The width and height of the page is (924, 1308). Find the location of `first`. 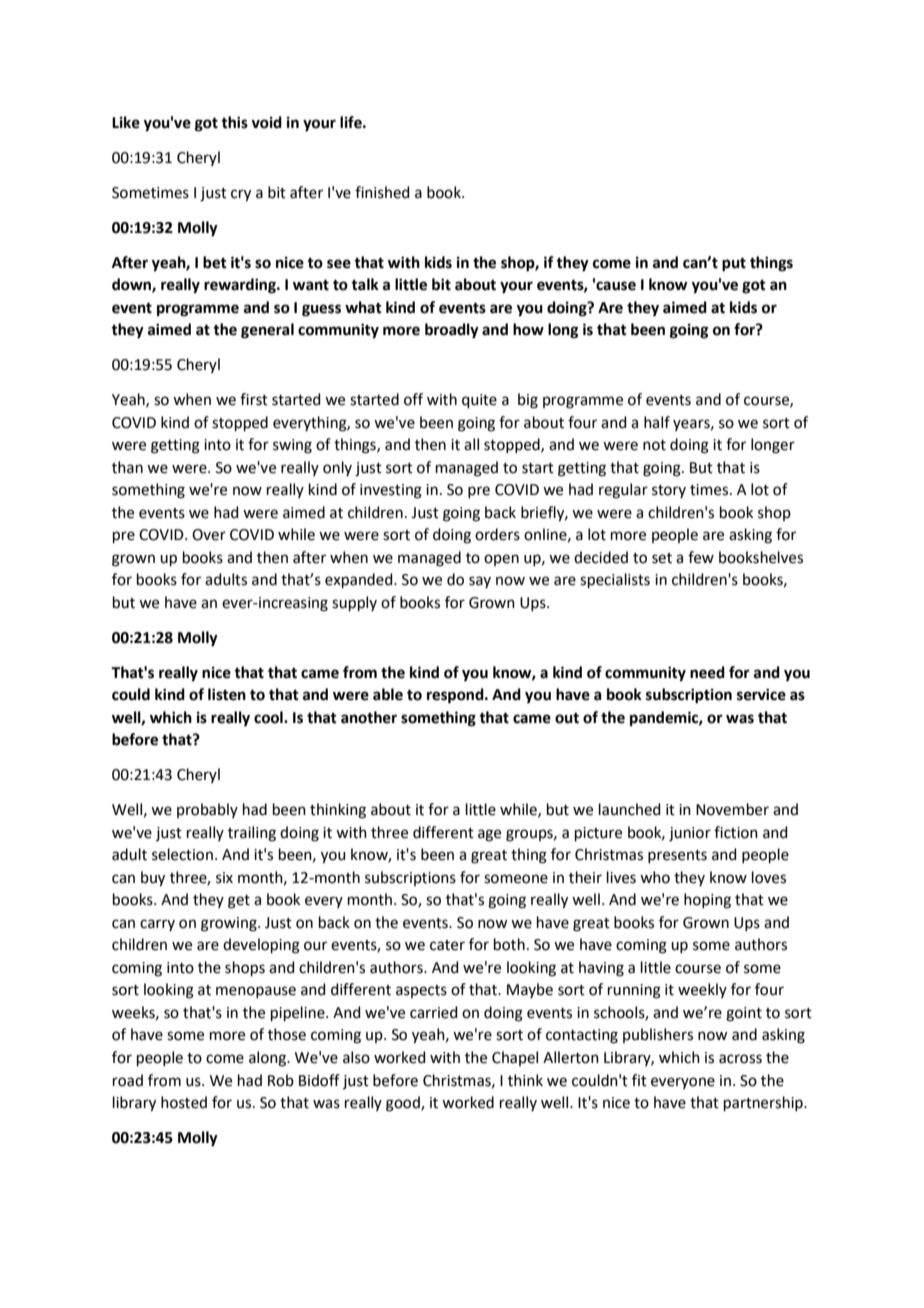

first is located at coordinates (254, 399).
